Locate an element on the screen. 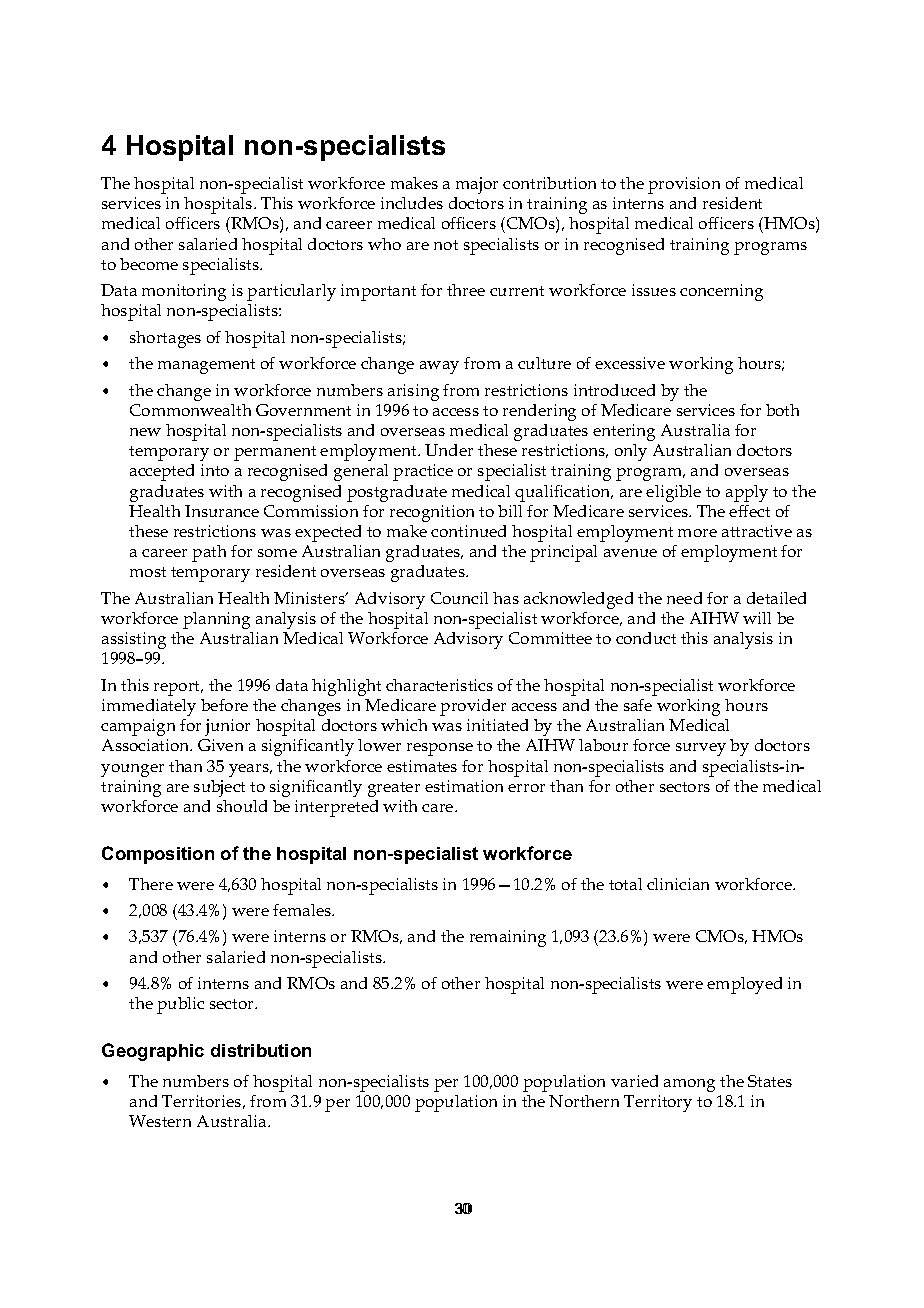 The image size is (924, 1308). conduct is located at coordinates (646, 638).
